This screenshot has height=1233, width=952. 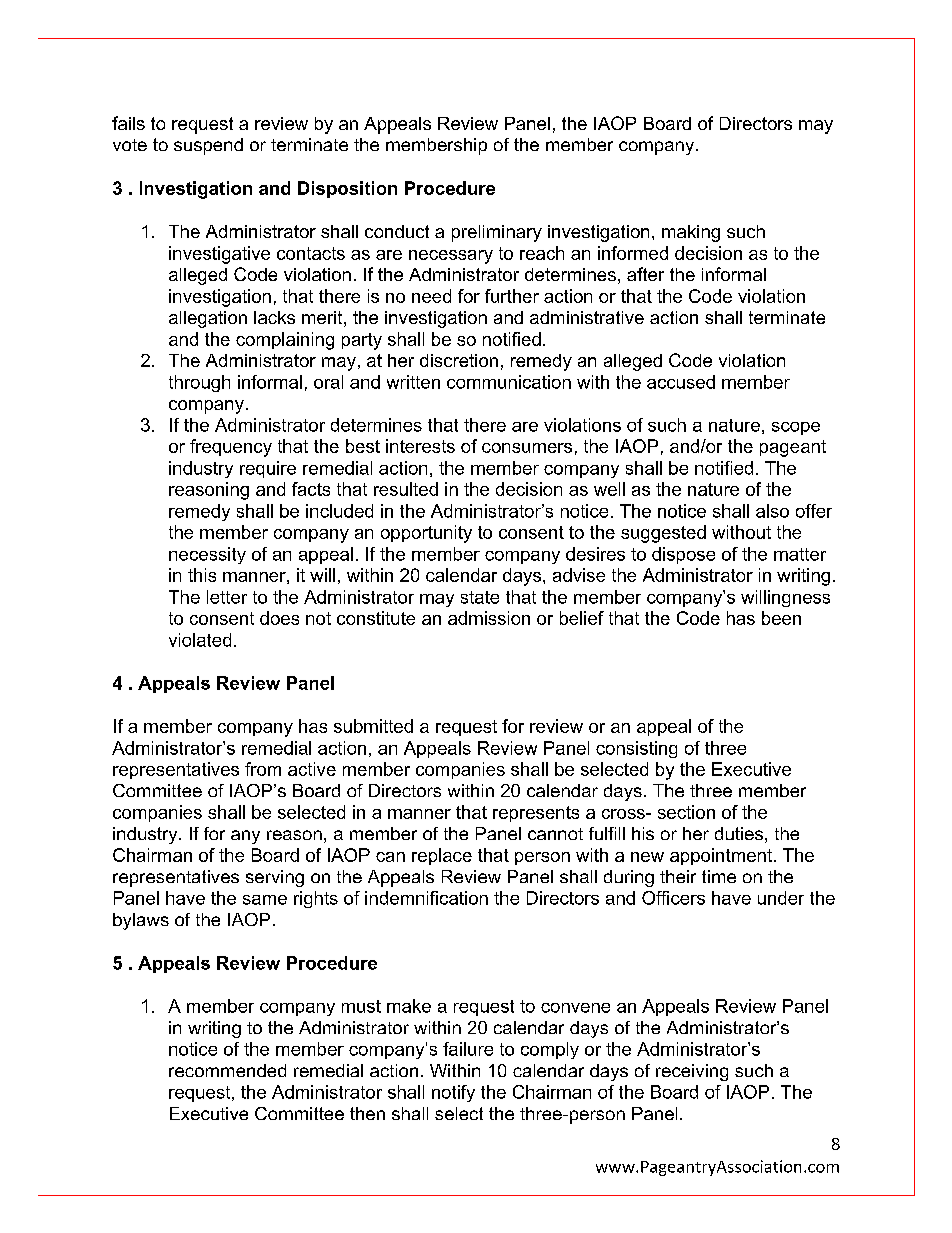 What do you see at coordinates (373, 726) in the screenshot?
I see `submitted` at bounding box center [373, 726].
